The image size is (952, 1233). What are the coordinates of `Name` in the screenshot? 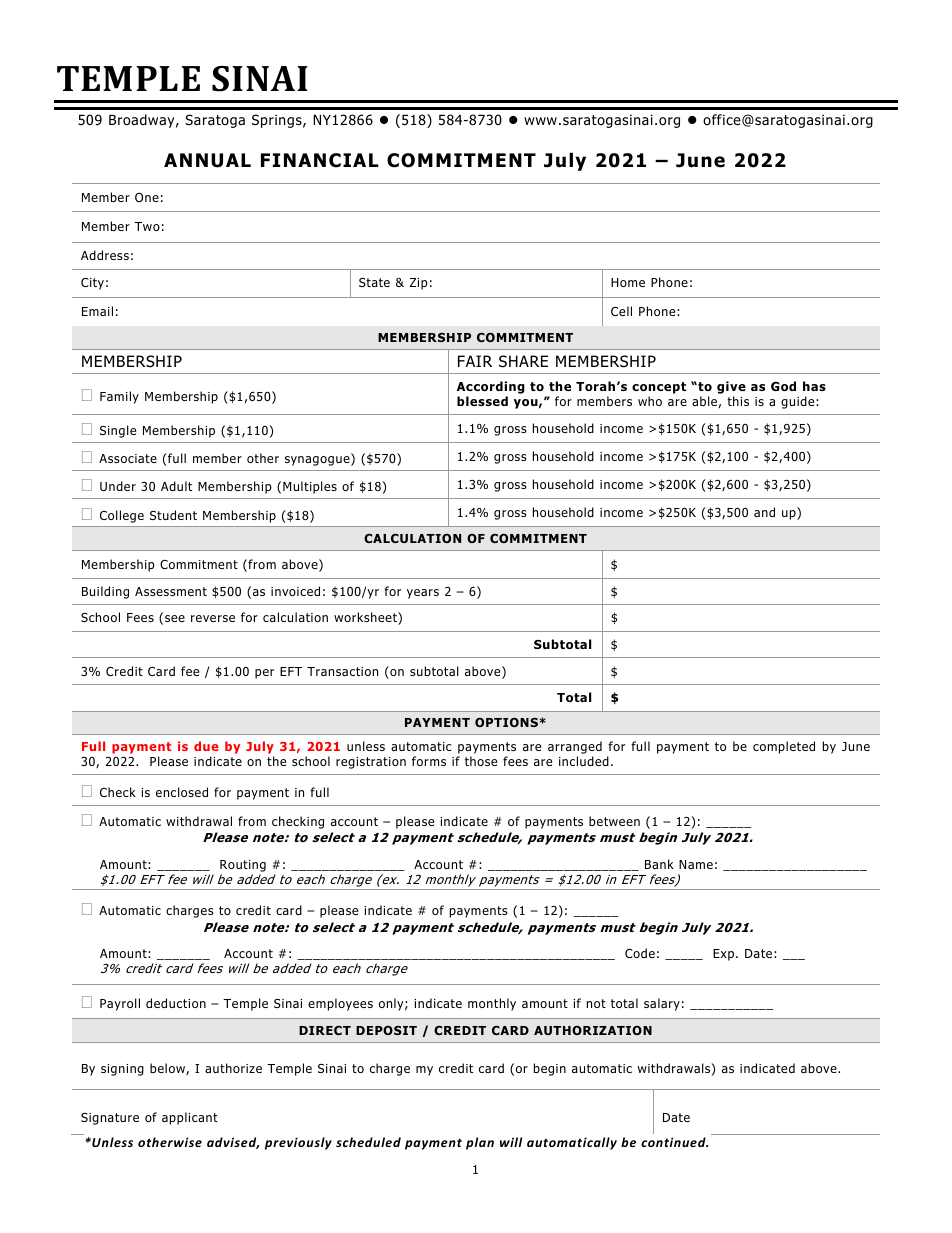 It's located at (696, 864).
